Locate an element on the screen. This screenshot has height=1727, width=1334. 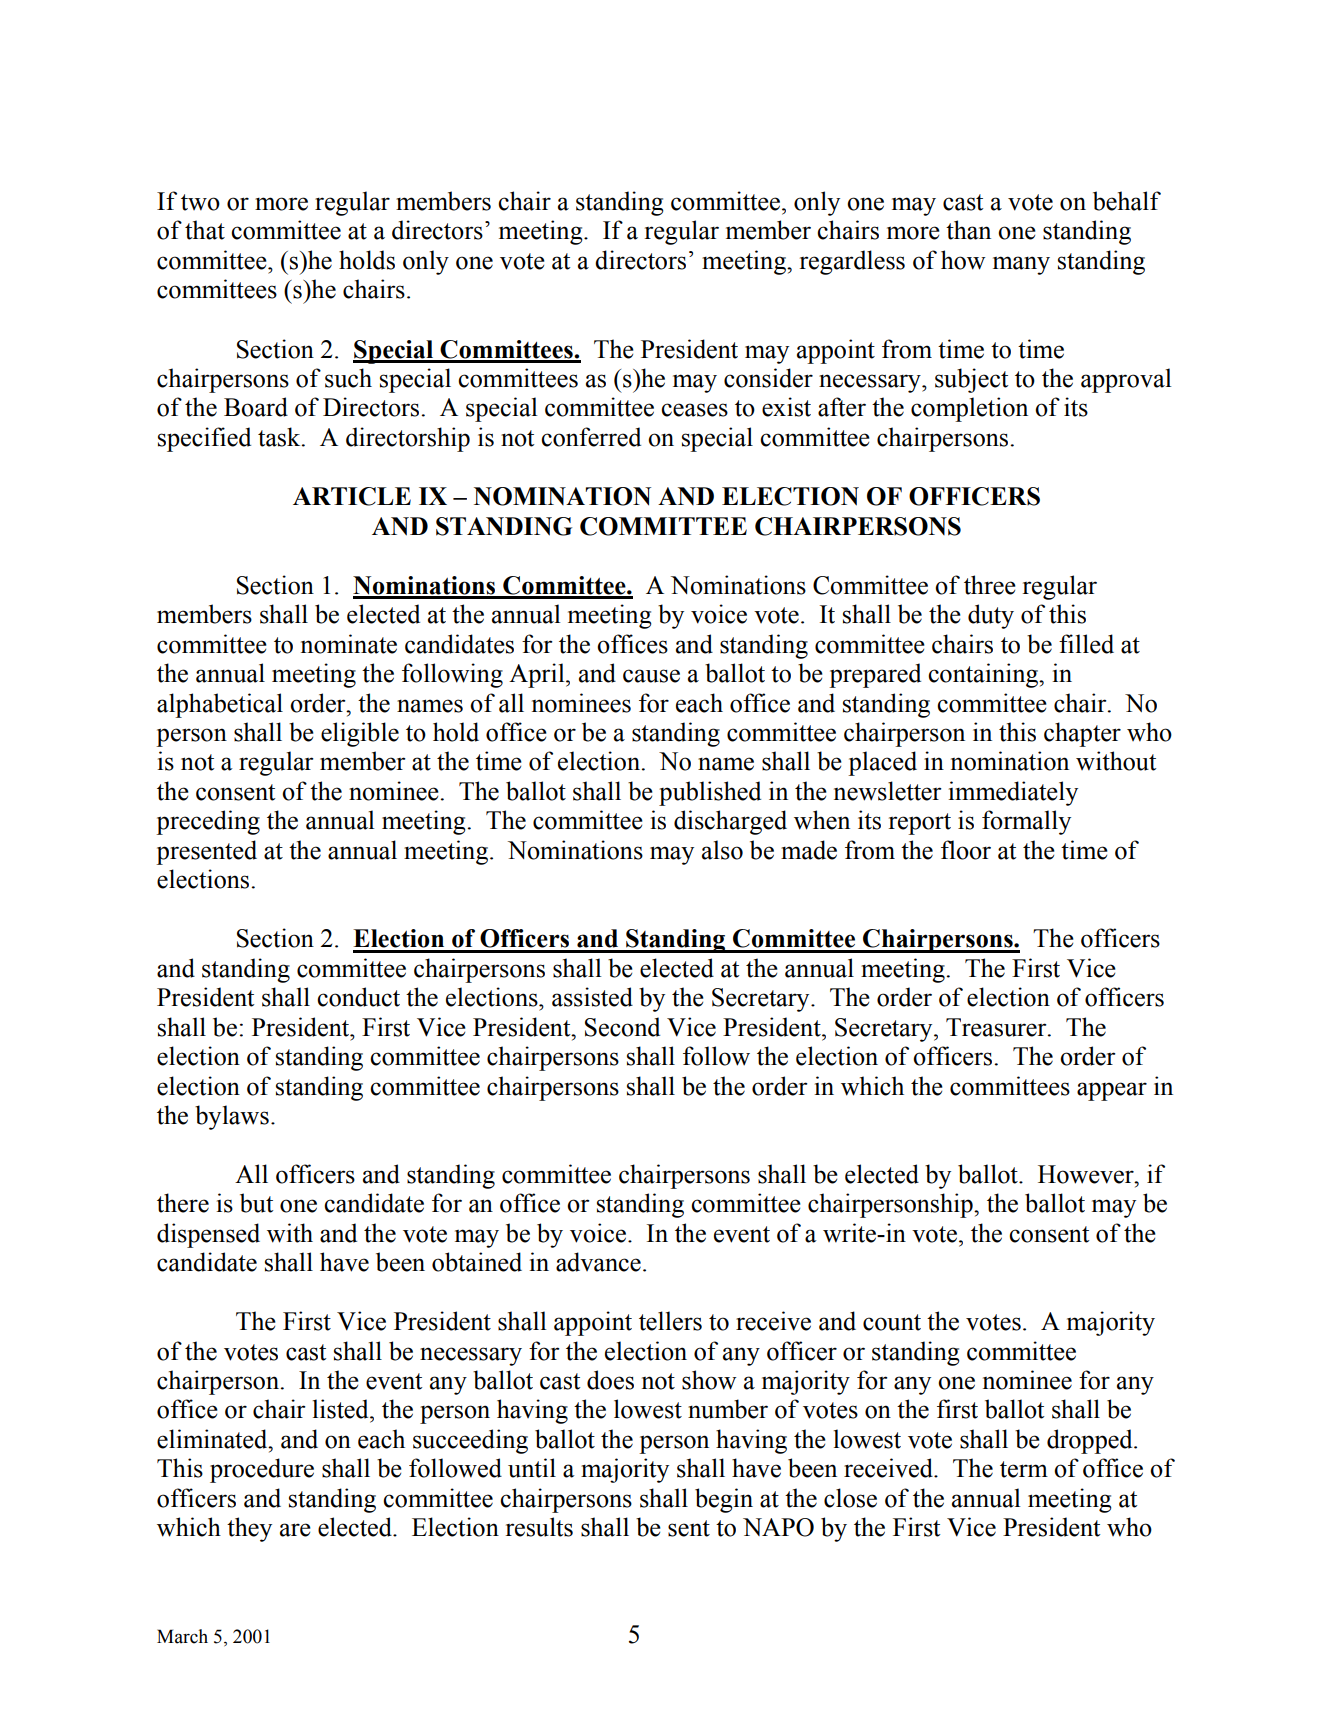
However is located at coordinates (1087, 1174).
